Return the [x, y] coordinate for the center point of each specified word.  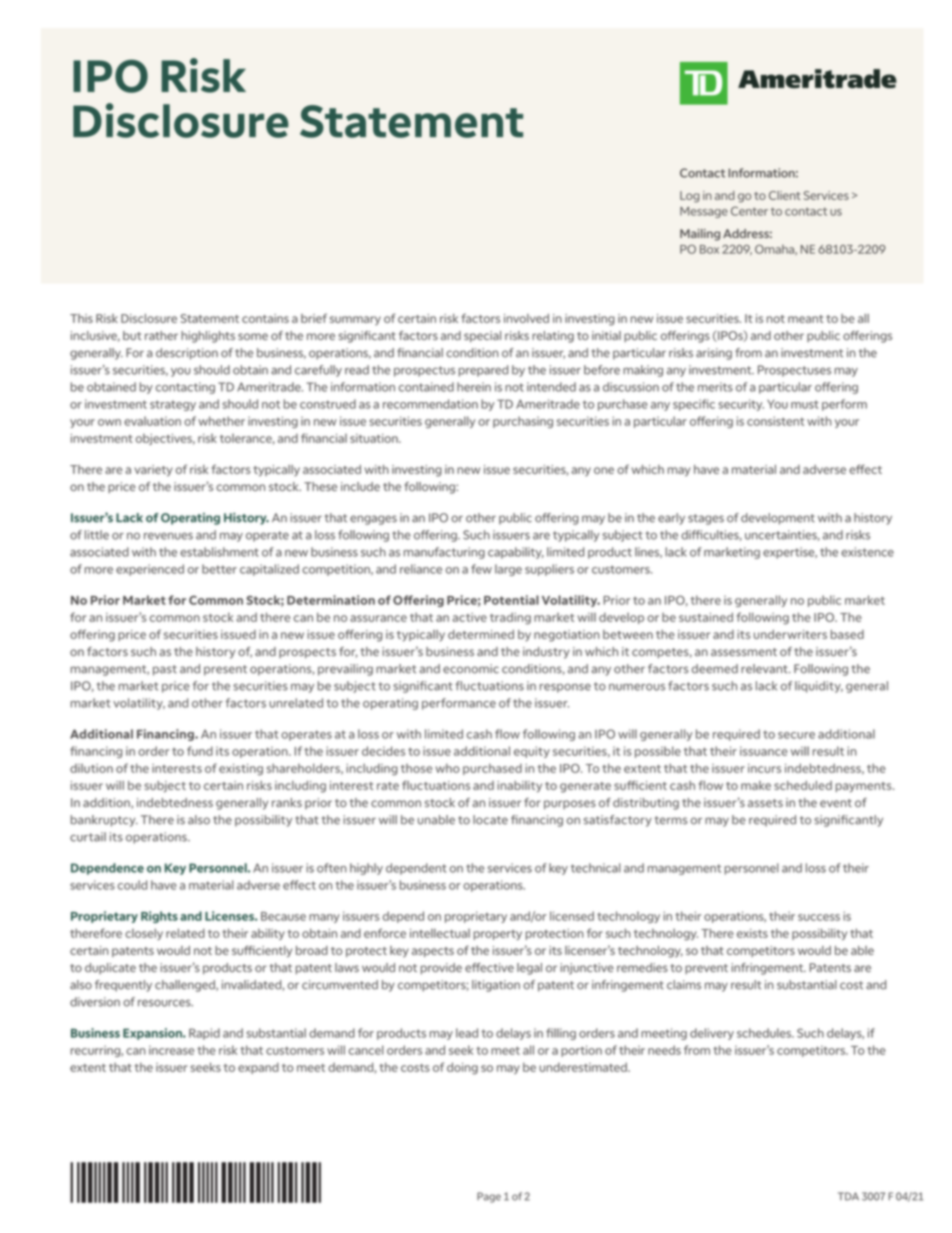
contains [265, 318]
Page [489, 1197]
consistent [775, 421]
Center [749, 211]
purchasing [523, 422]
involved [526, 318]
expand [258, 1068]
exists [752, 933]
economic [471, 669]
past [165, 670]
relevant [765, 669]
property [498, 935]
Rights [159, 917]
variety [153, 471]
